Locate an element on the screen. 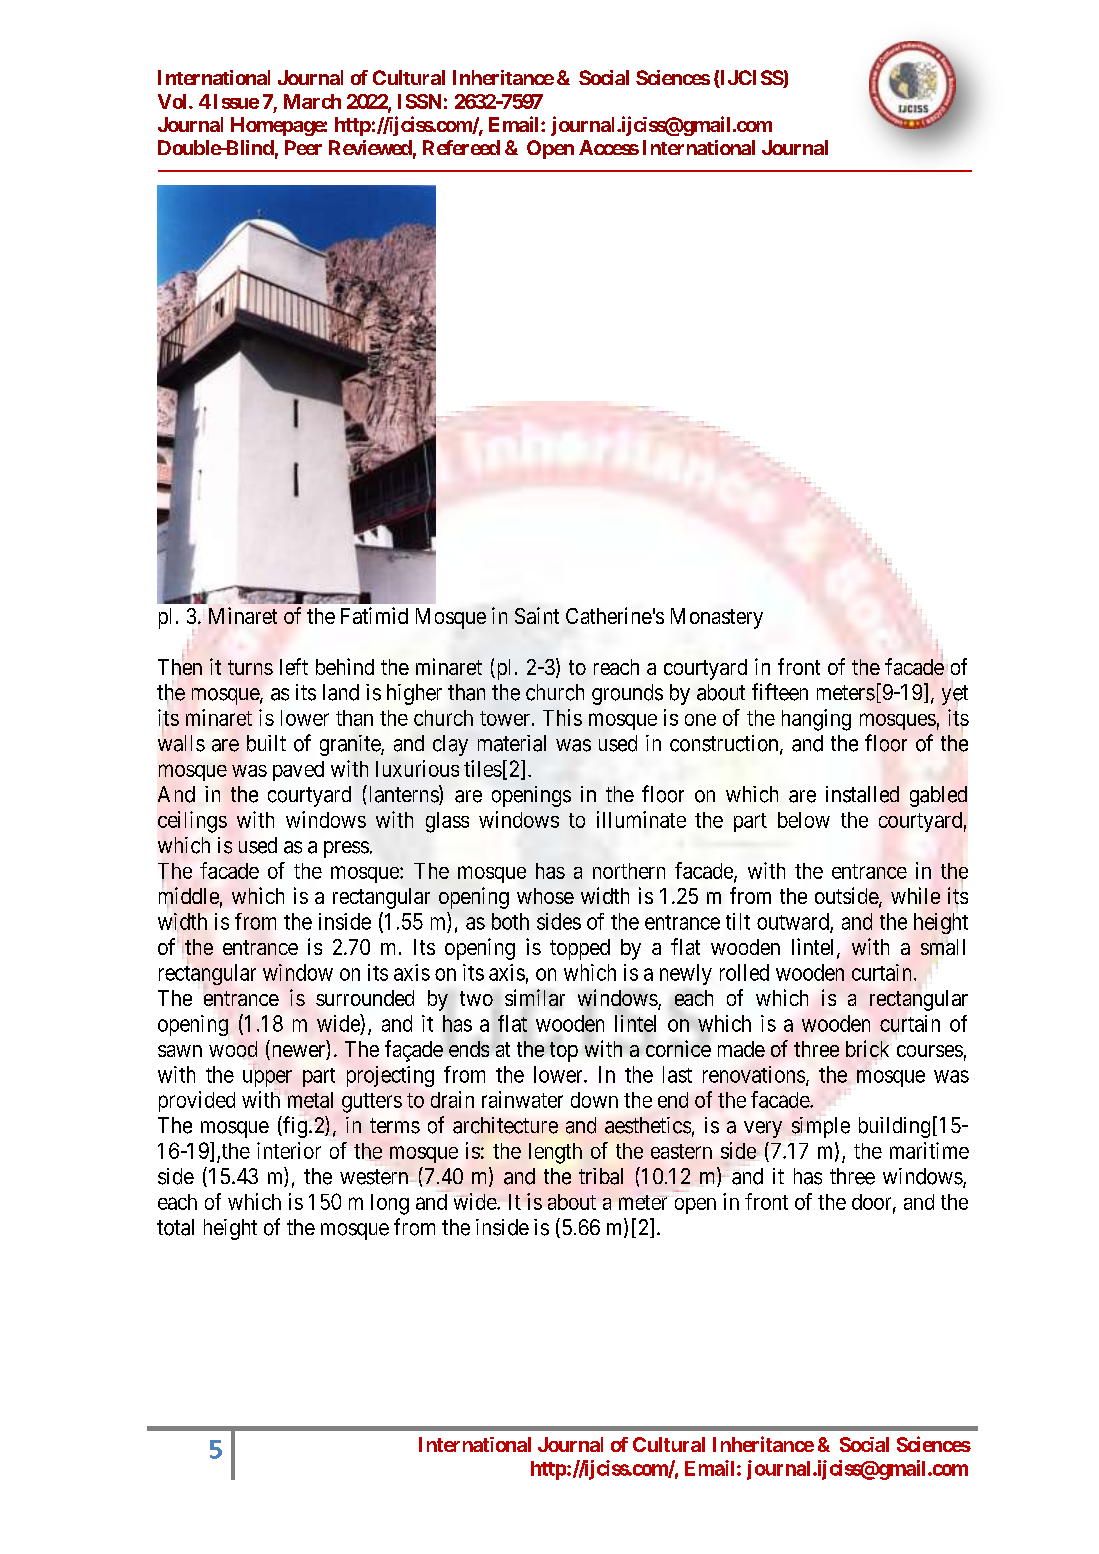 The image size is (1099, 1554). Refereed is located at coordinates (461, 147).
